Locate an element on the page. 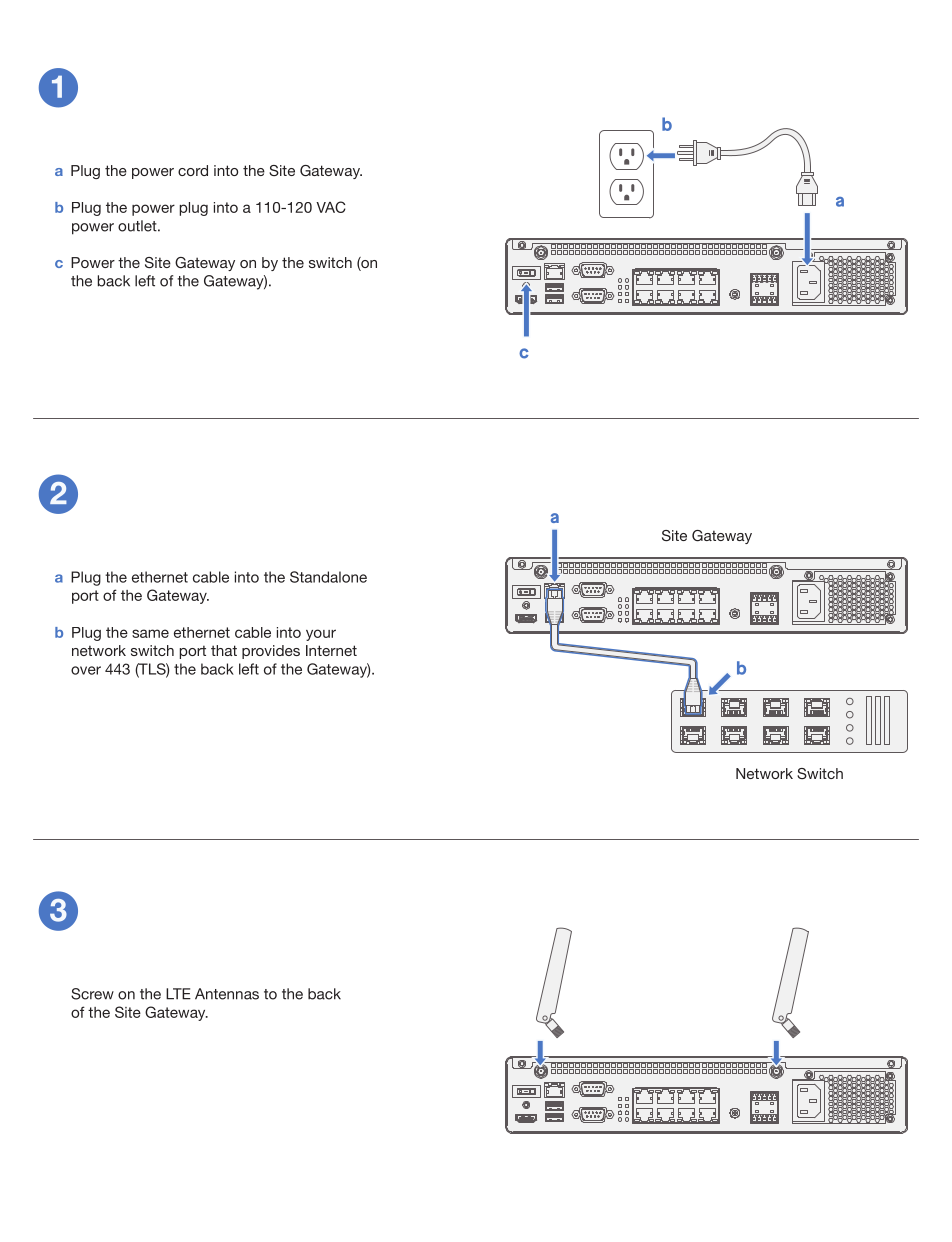 The height and width of the image is (1242, 952). LTE is located at coordinates (178, 994).
